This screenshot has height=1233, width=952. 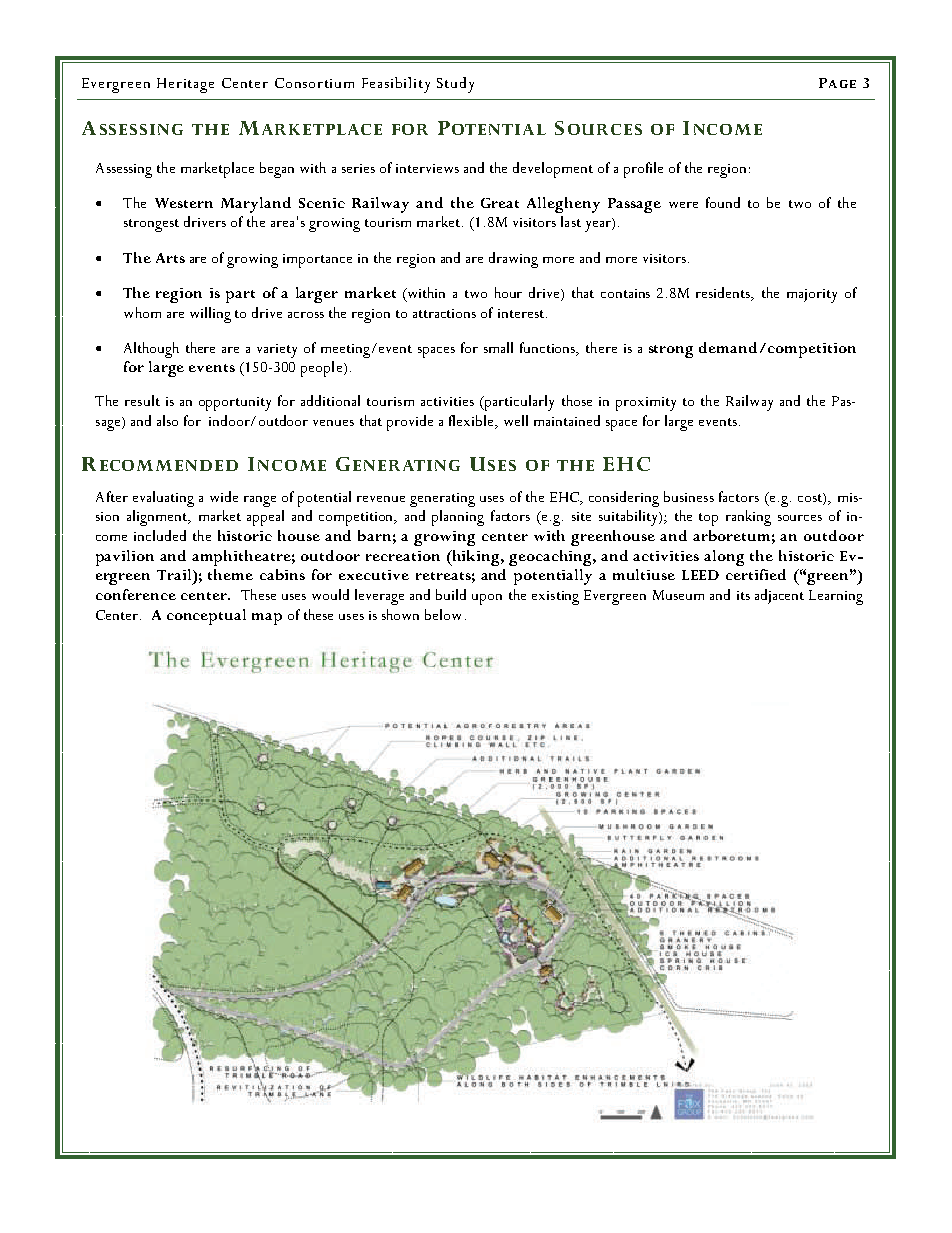 What do you see at coordinates (185, 85) in the screenshot?
I see `Heritage` at bounding box center [185, 85].
